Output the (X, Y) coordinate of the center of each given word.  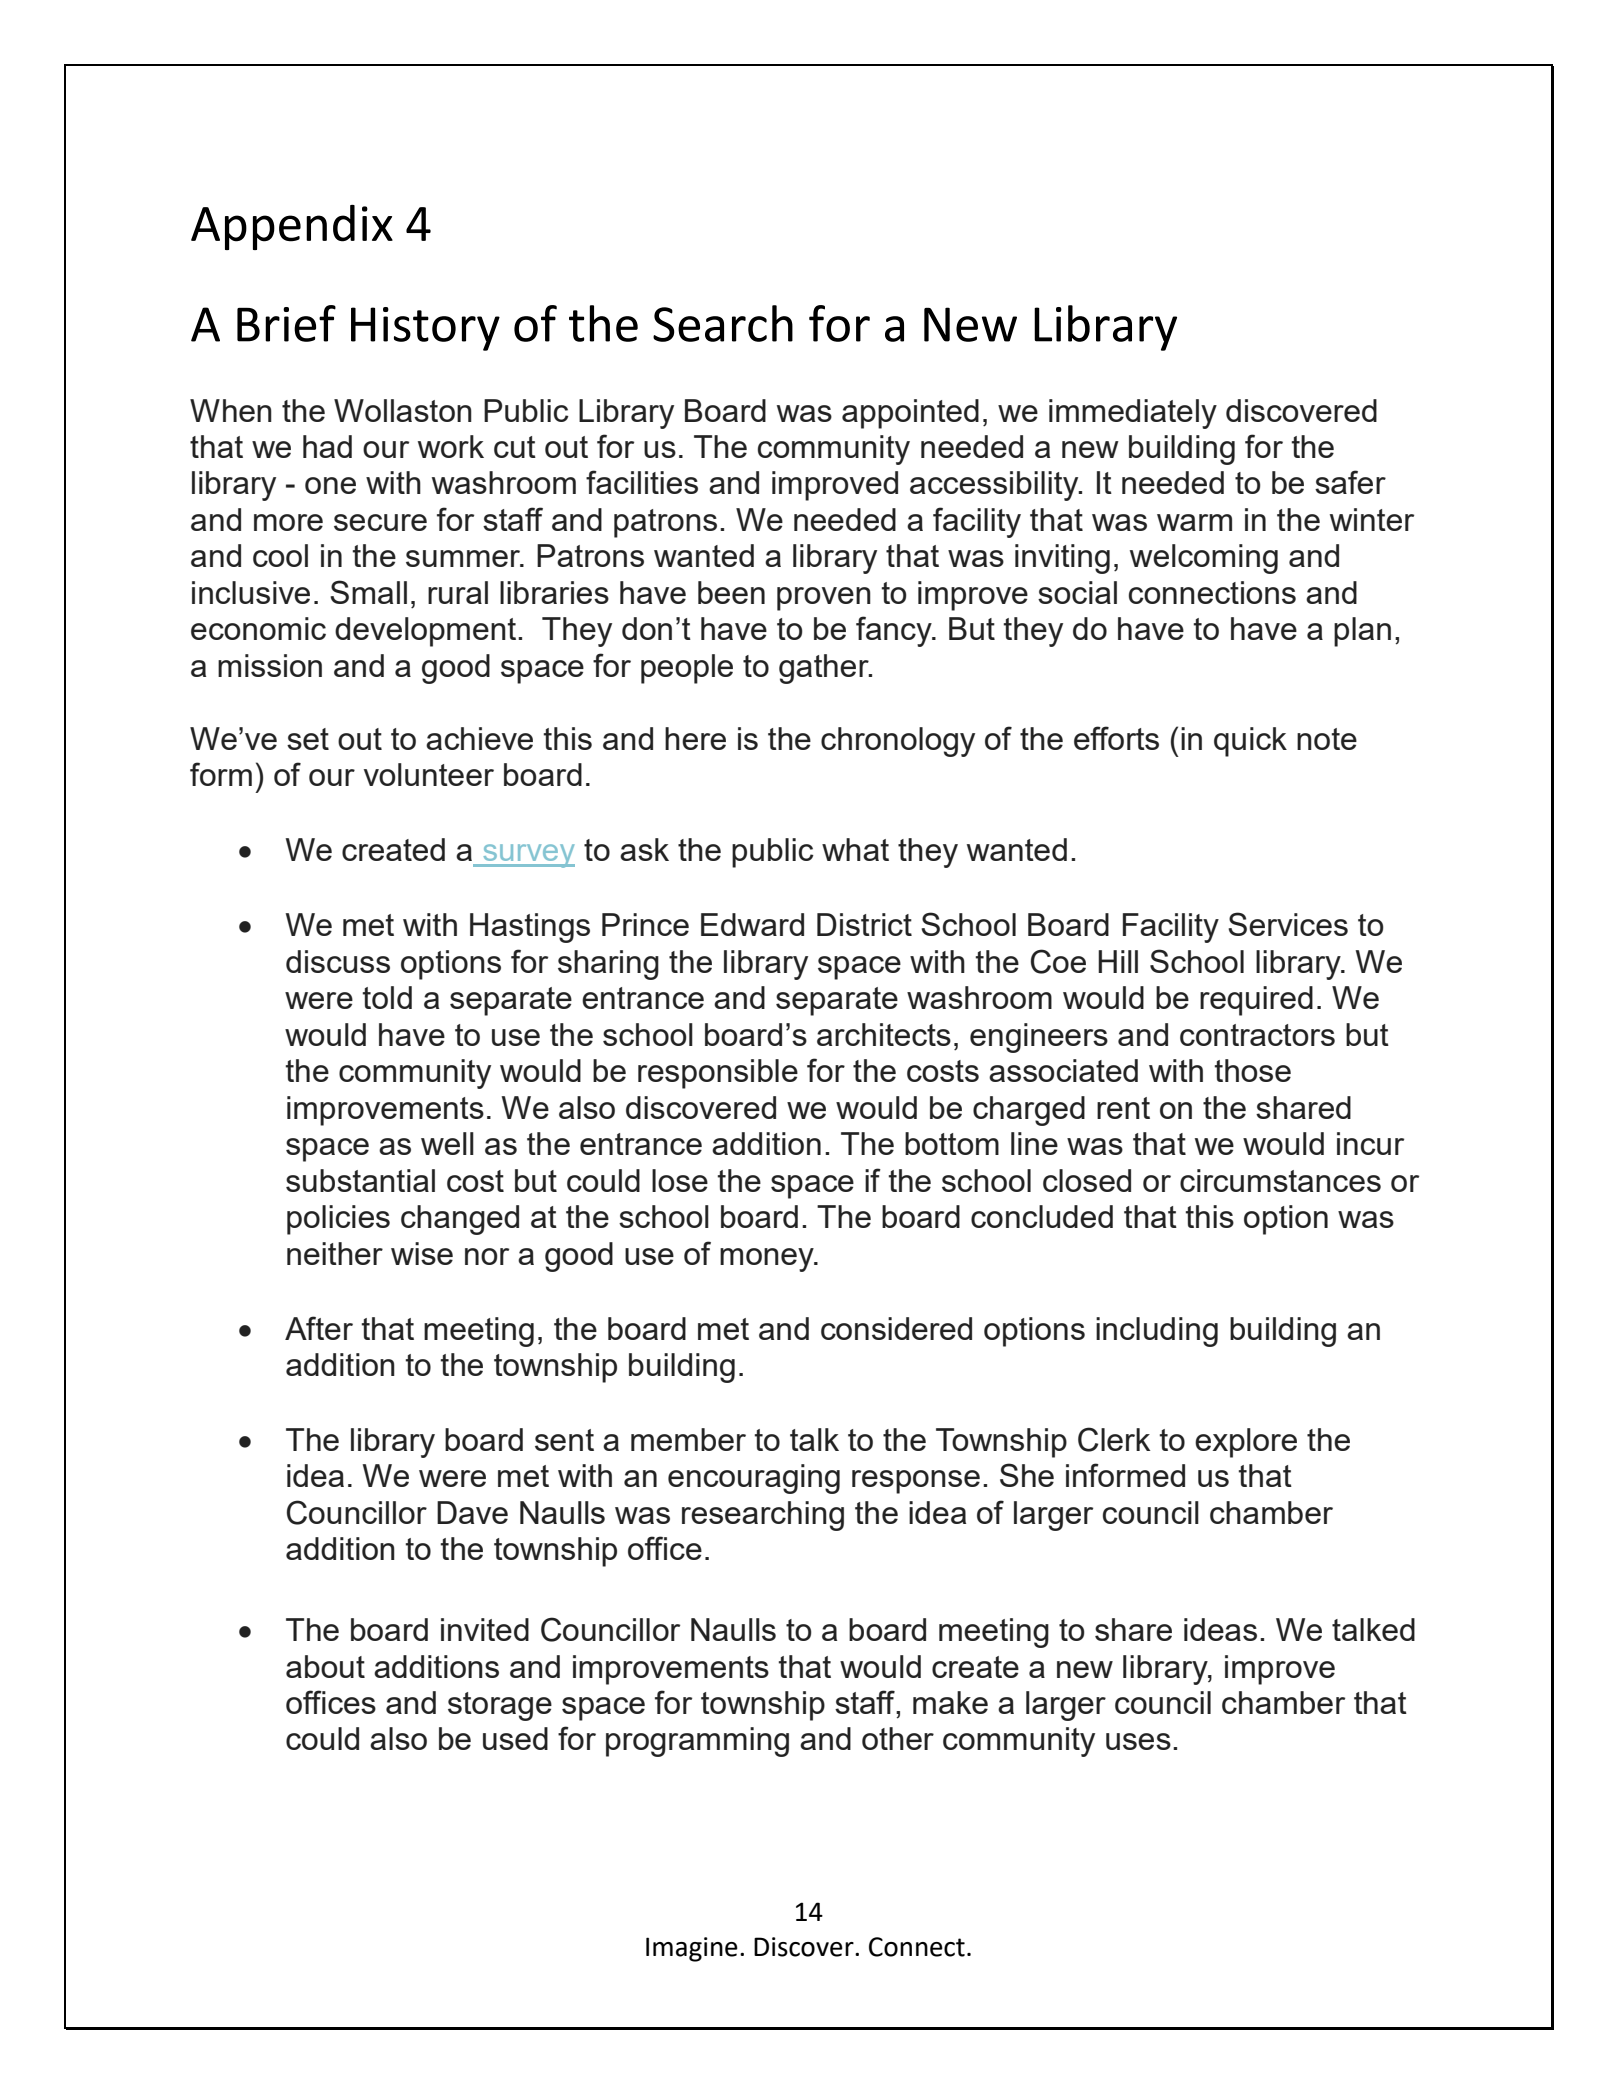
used (515, 1738)
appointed (910, 414)
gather (825, 669)
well (447, 1143)
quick (1250, 742)
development (425, 632)
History (425, 329)
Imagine (692, 1949)
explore (1246, 1443)
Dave (472, 1512)
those (1252, 1070)
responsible (718, 1074)
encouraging (754, 1479)
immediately (1133, 414)
